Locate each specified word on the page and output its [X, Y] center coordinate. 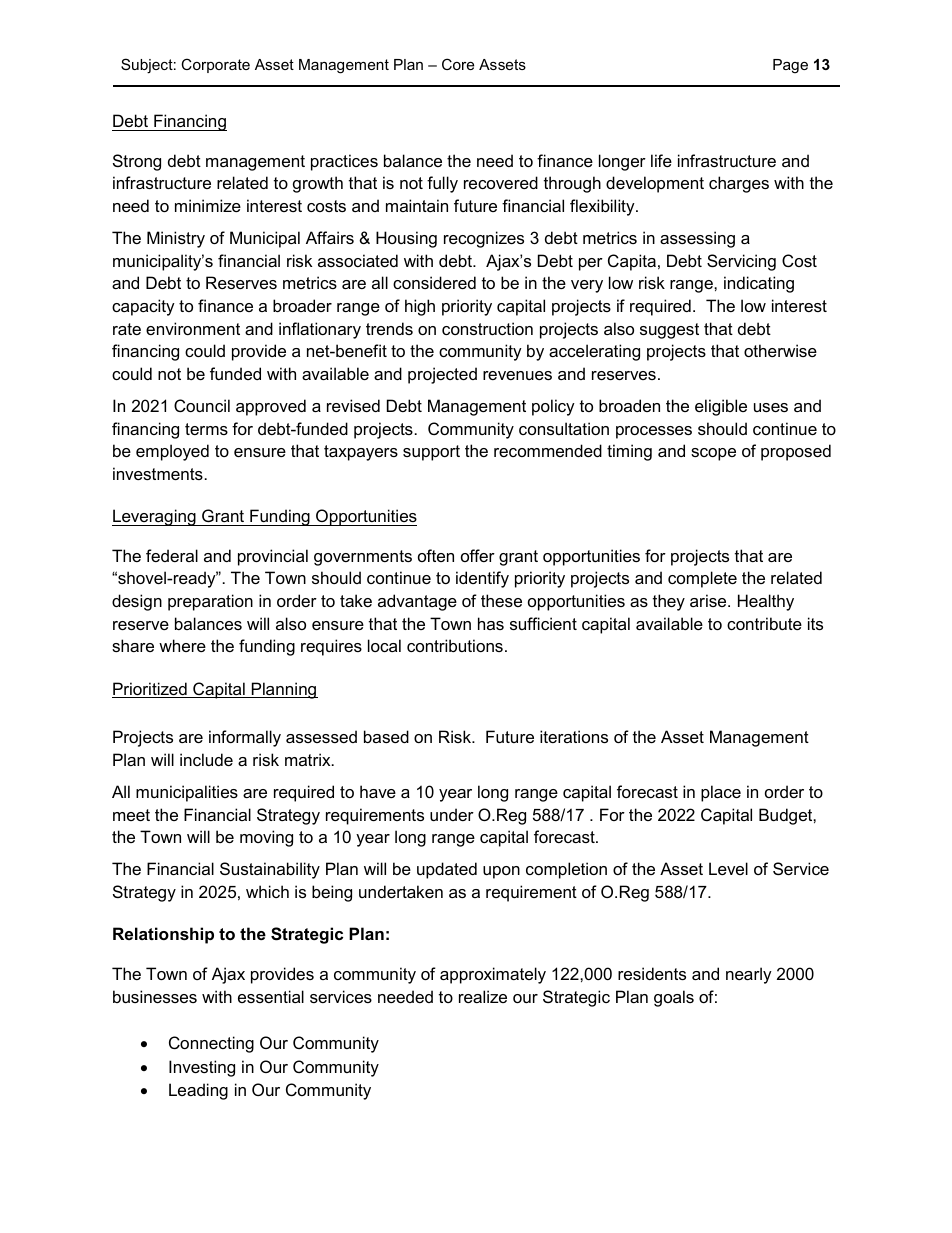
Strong [137, 162]
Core [458, 64]
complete [702, 579]
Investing [202, 1068]
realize [483, 996]
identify [482, 579]
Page [790, 66]
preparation [210, 602]
